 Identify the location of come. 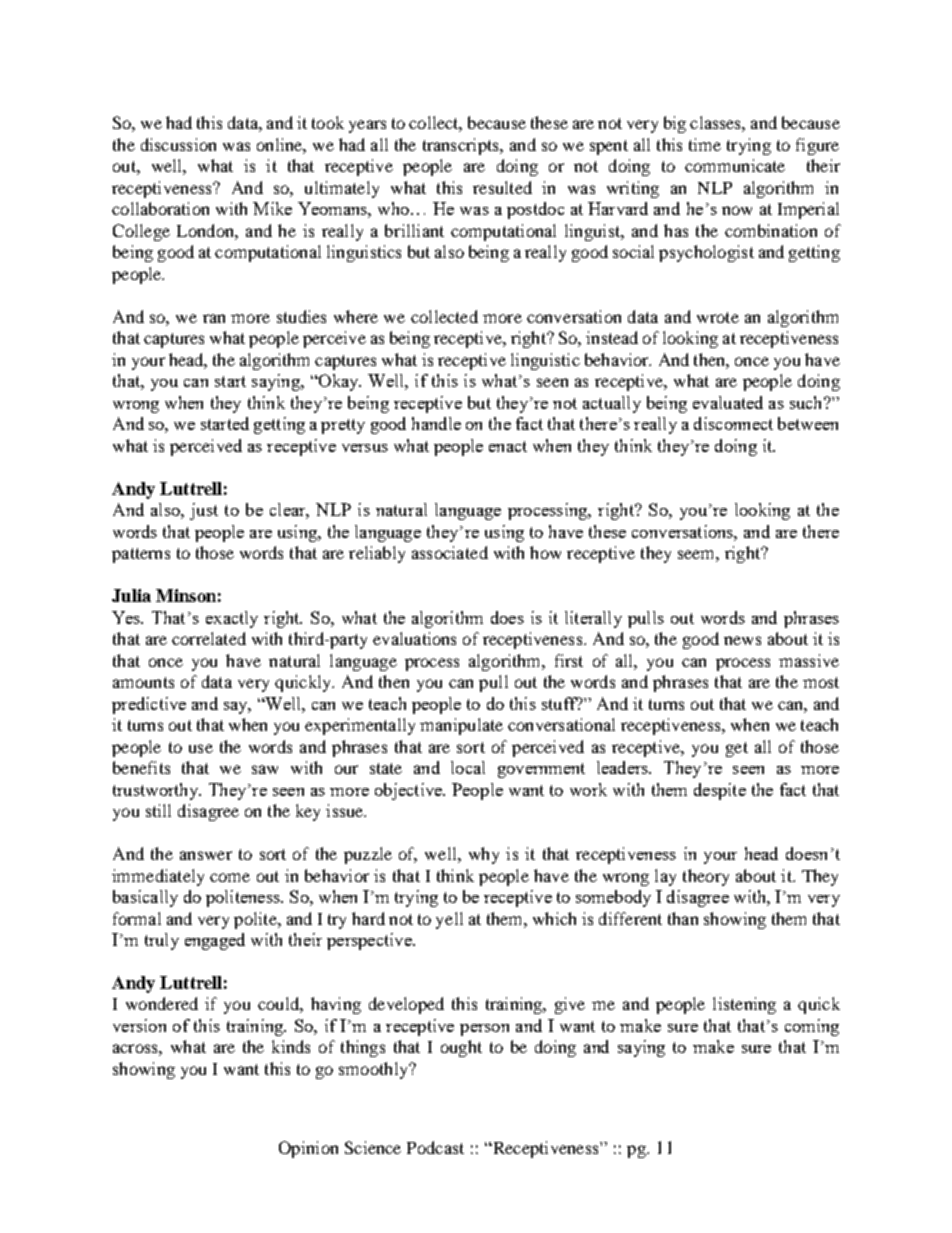
(230, 877).
